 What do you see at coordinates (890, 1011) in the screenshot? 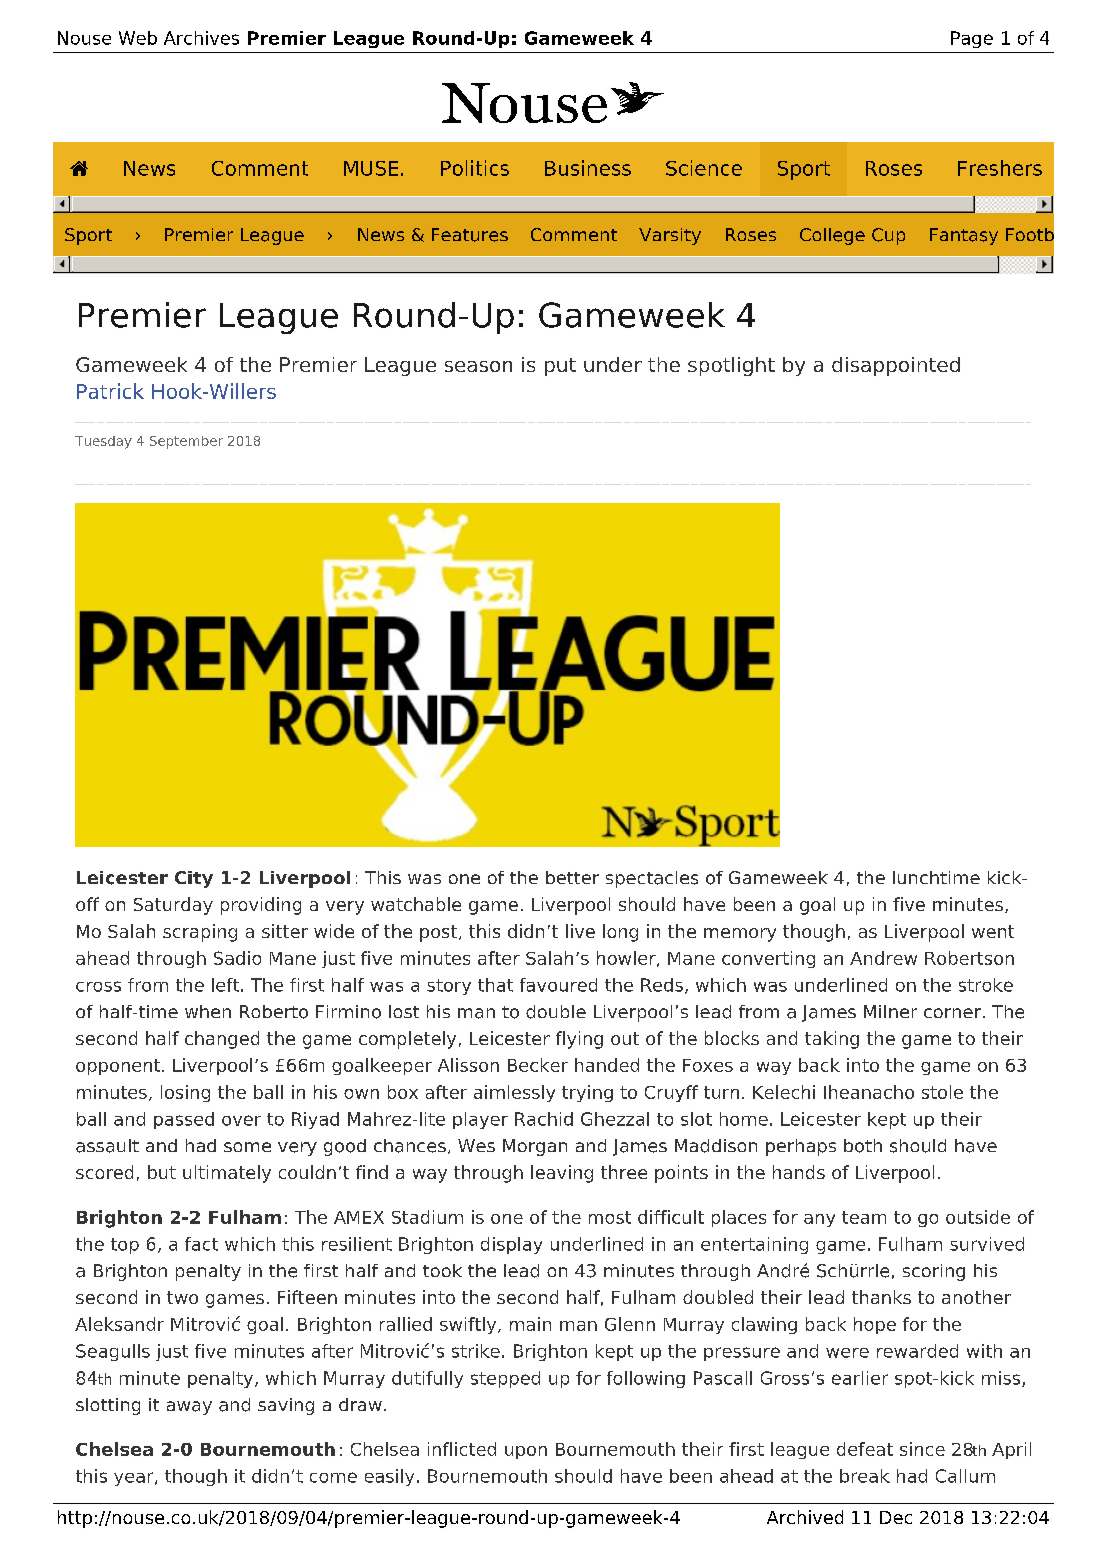
I see `Milner` at bounding box center [890, 1011].
